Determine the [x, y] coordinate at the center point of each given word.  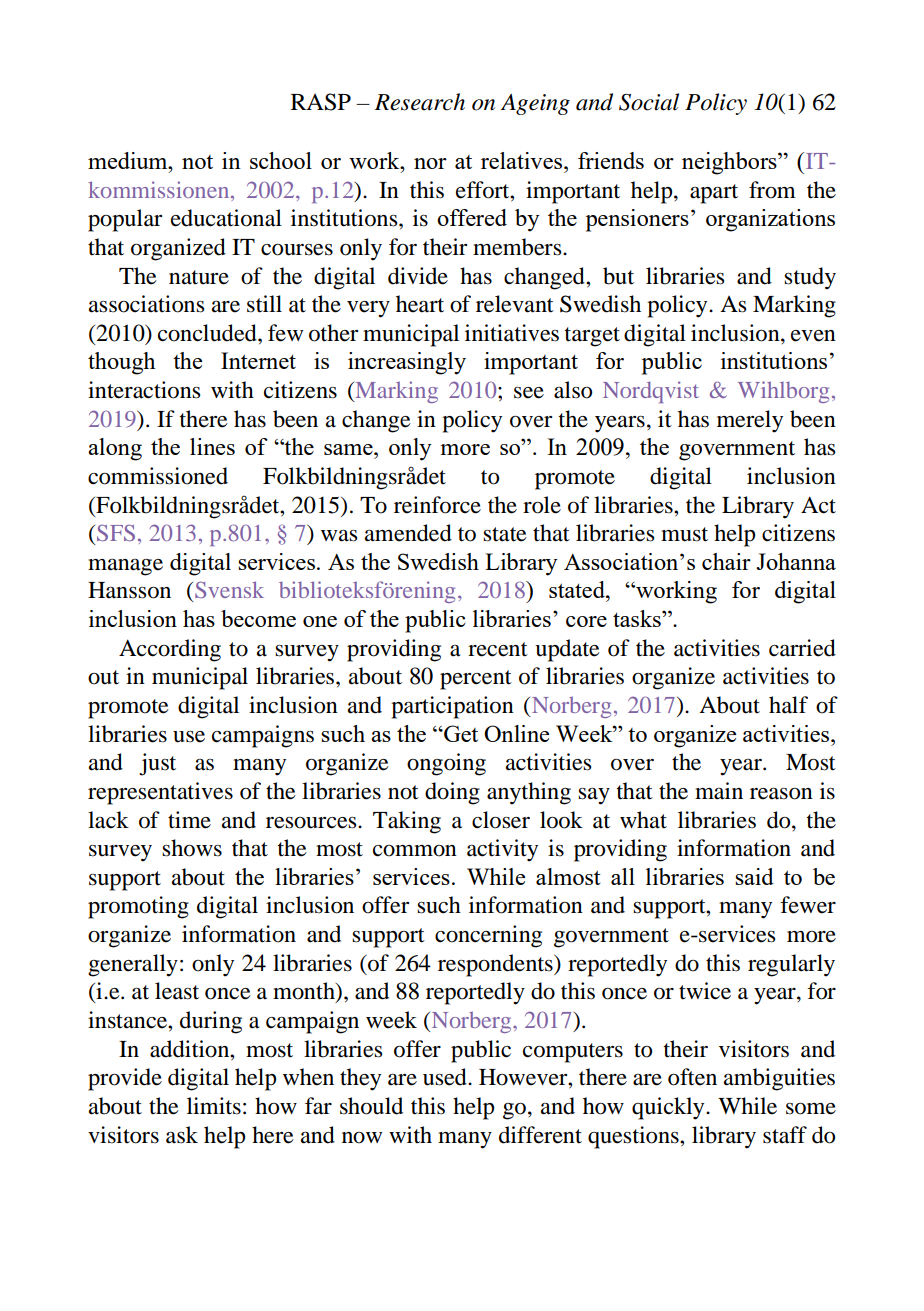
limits [214, 1106]
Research [420, 102]
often [692, 1077]
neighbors [730, 163]
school [281, 160]
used [446, 1077]
